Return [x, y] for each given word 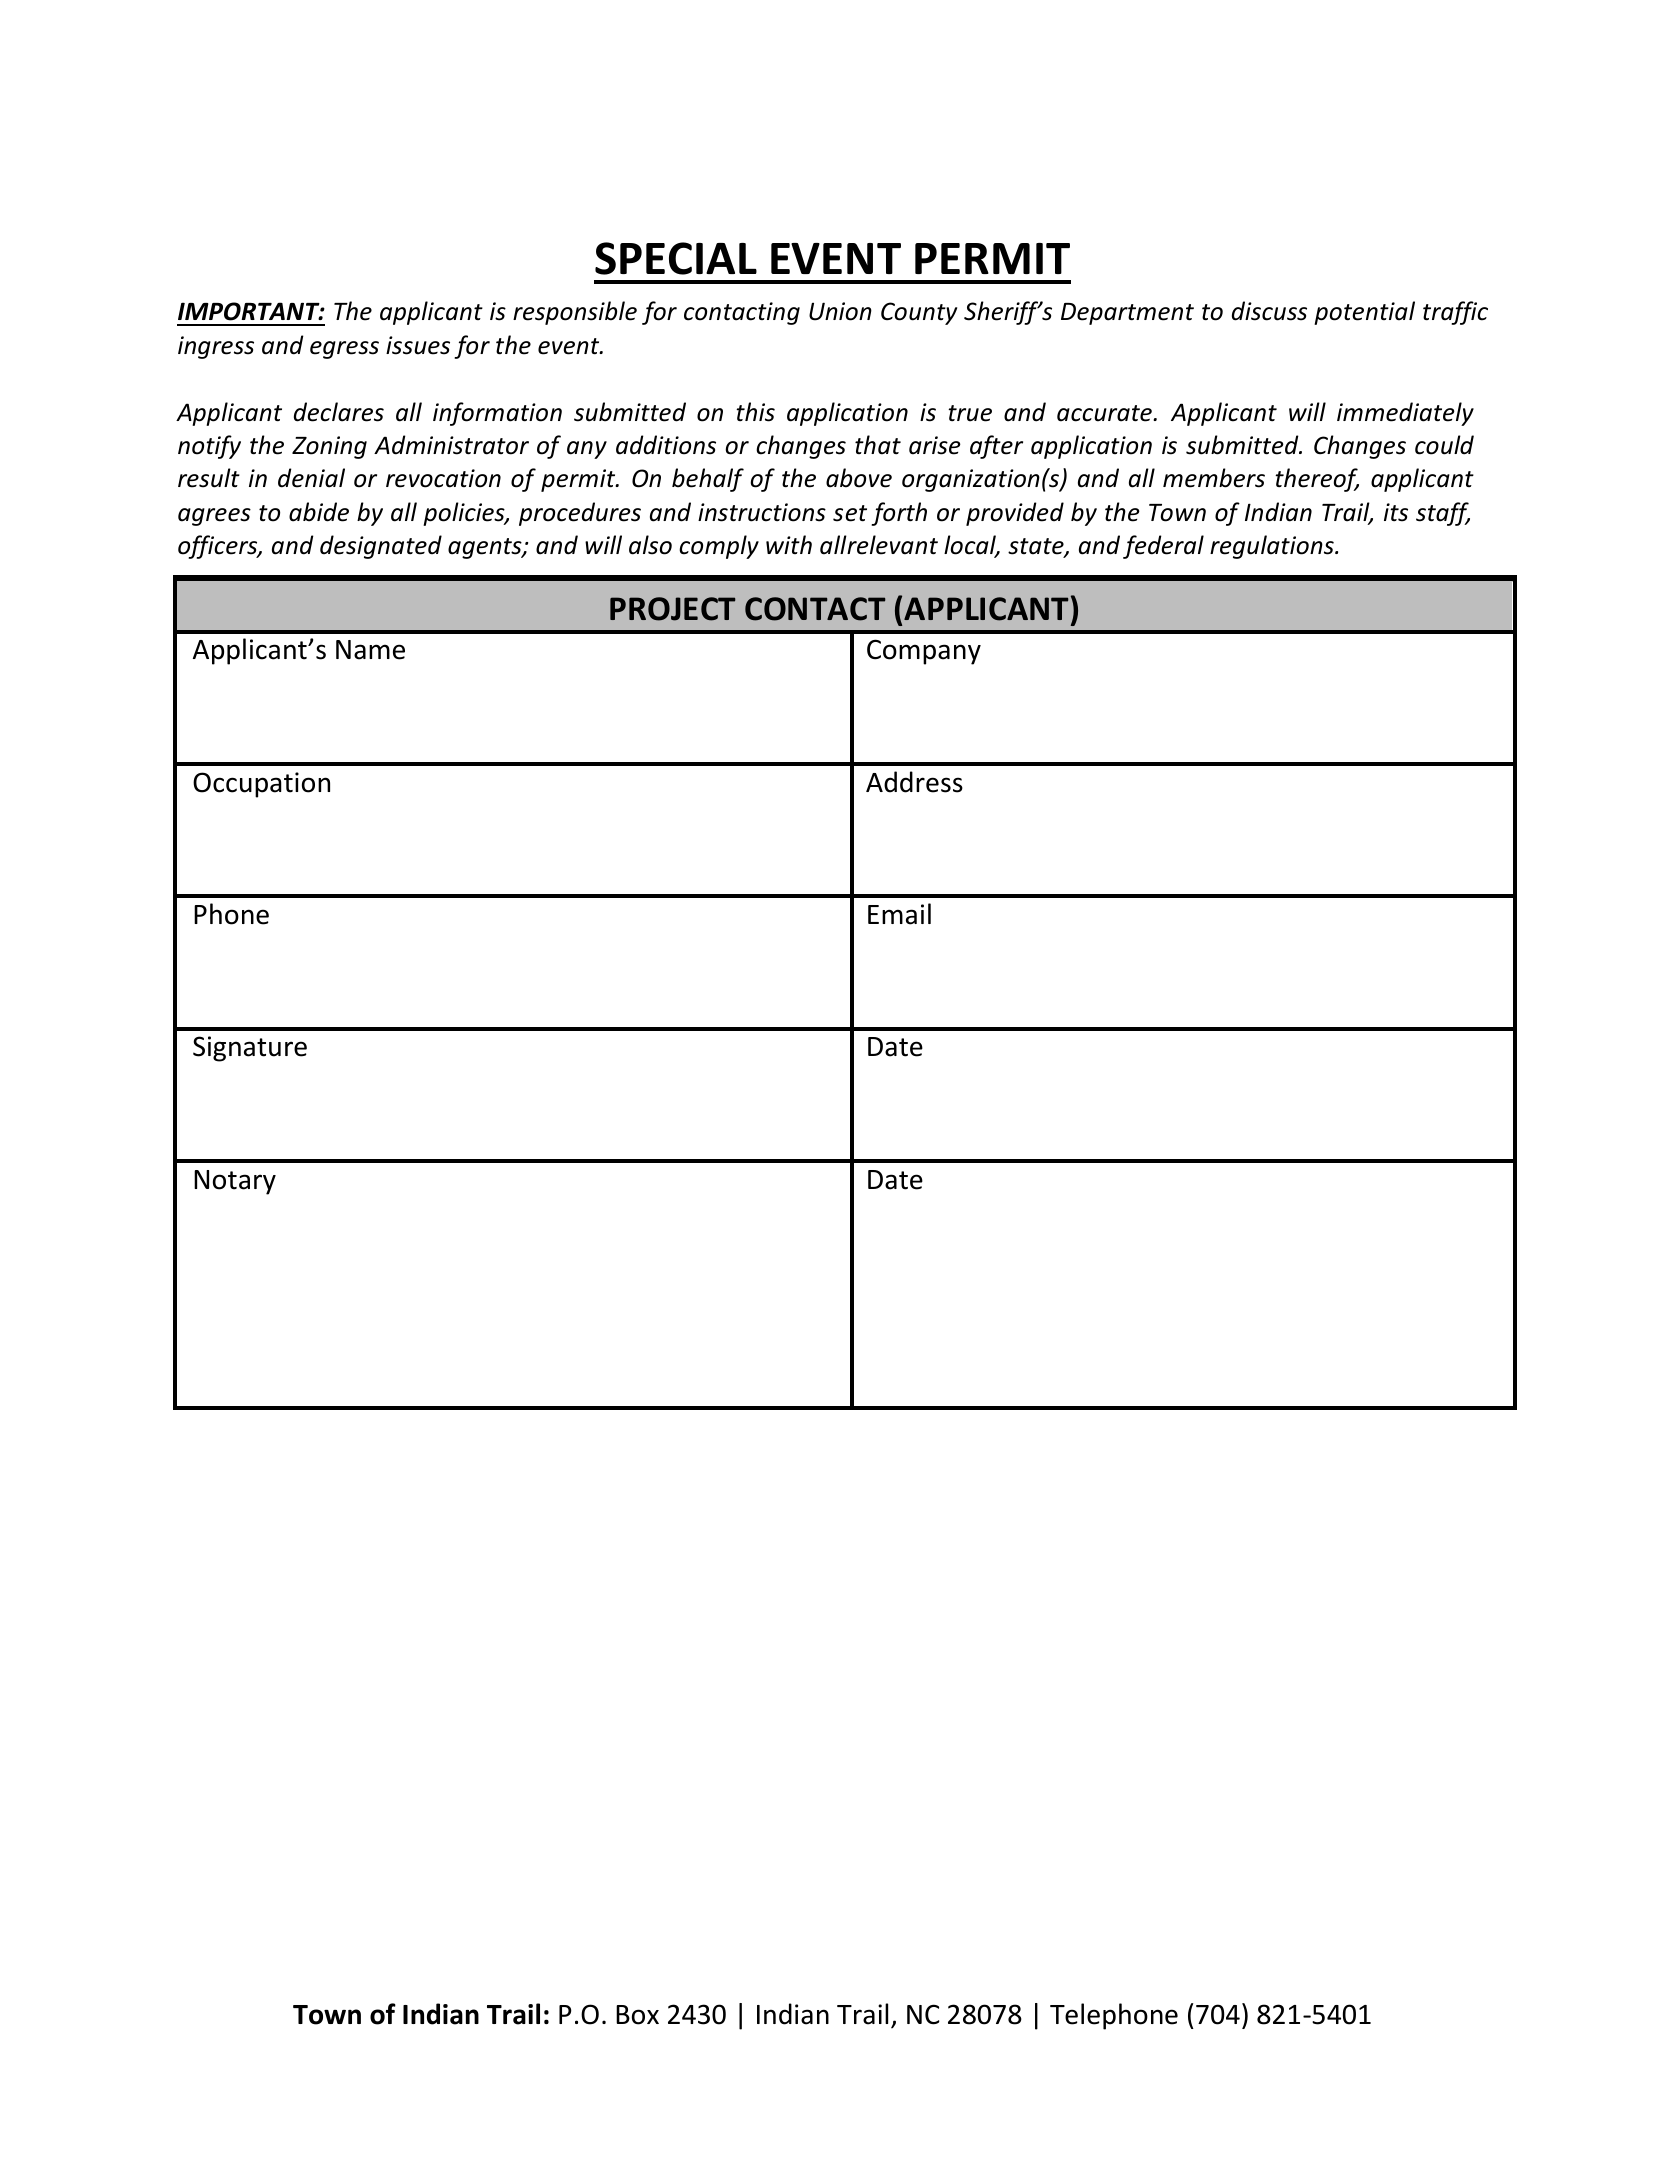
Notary [235, 1182]
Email [899, 914]
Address [914, 782]
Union [840, 311]
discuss [1269, 311]
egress [344, 350]
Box [637, 2015]
